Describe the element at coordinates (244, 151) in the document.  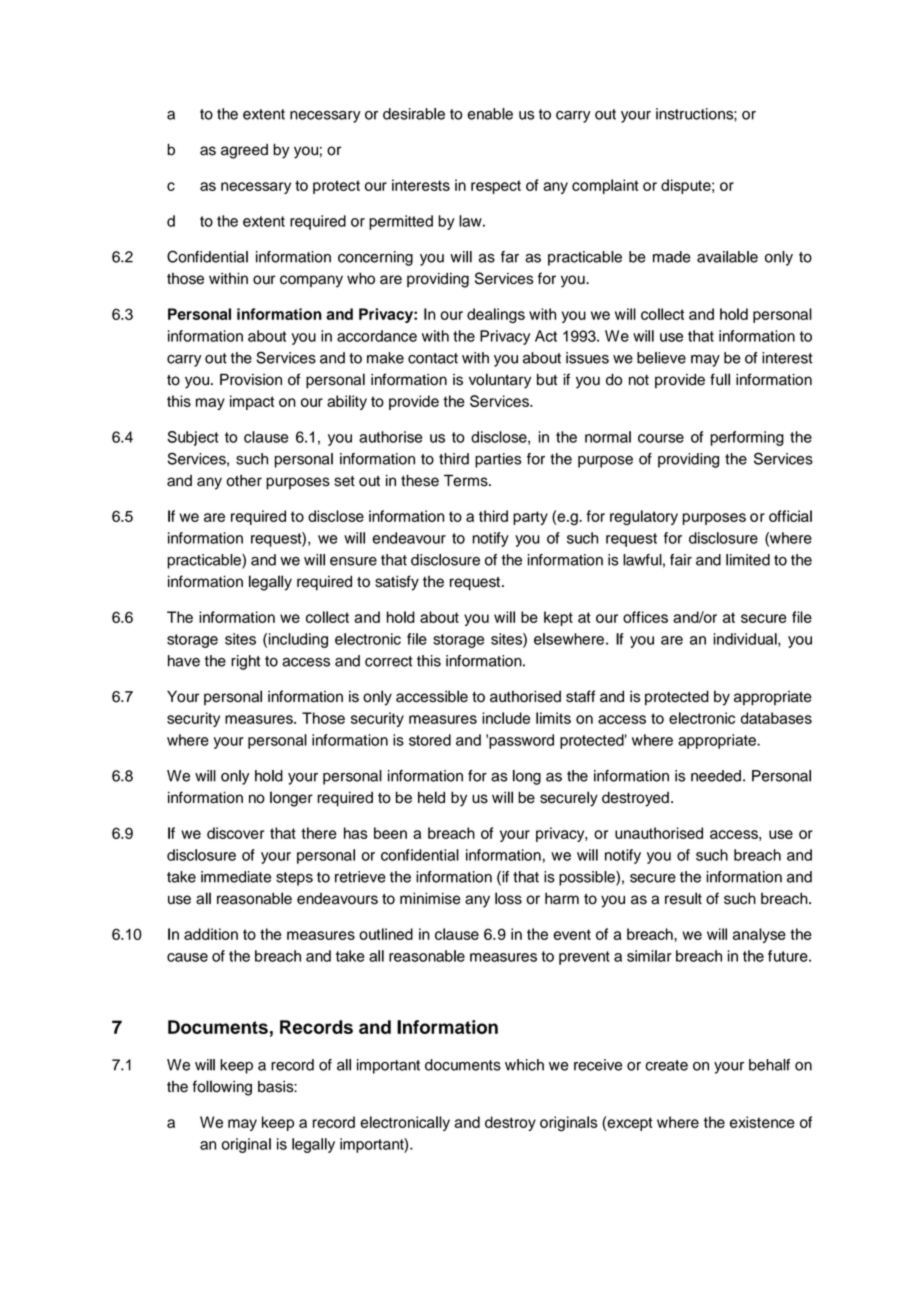
I see `agreed` at that location.
